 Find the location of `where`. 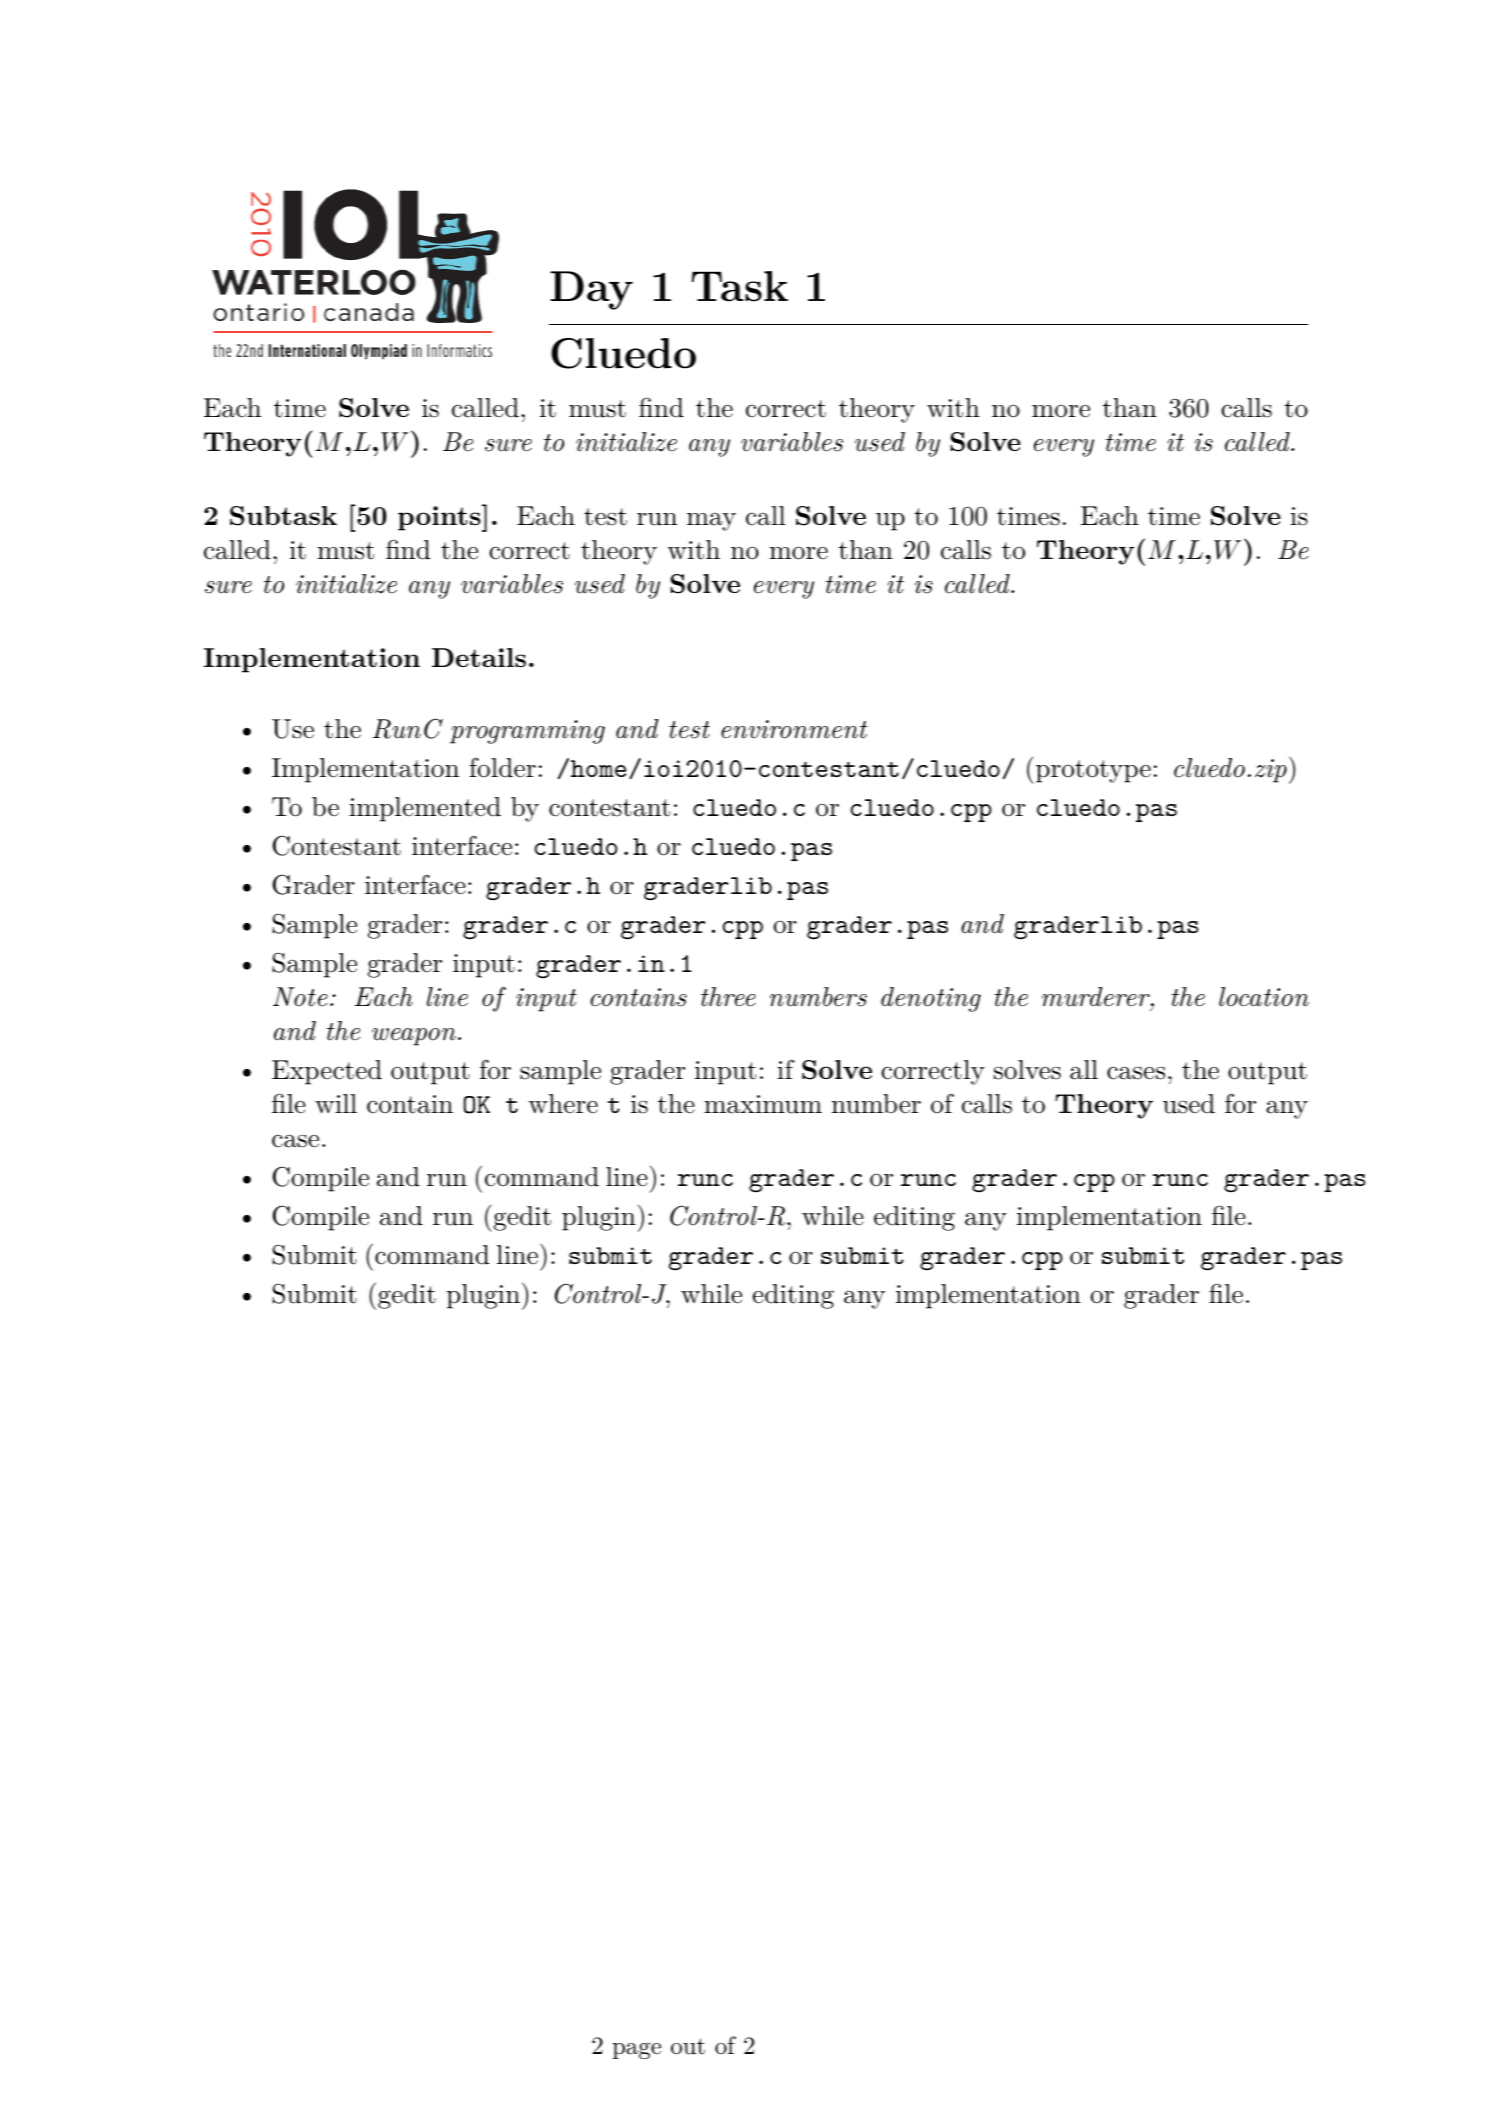

where is located at coordinates (563, 1103).
